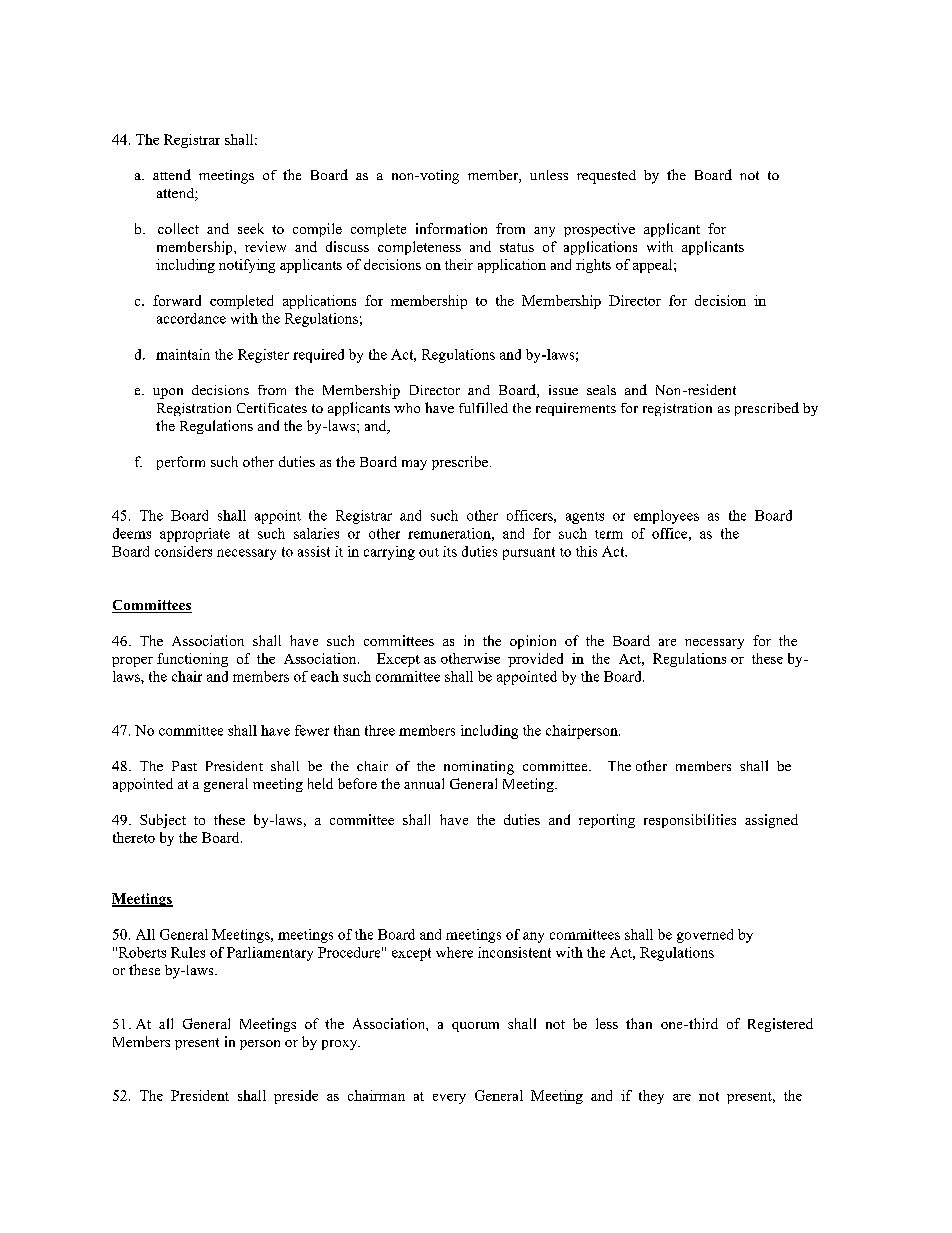  What do you see at coordinates (451, 228) in the screenshot?
I see `information` at bounding box center [451, 228].
